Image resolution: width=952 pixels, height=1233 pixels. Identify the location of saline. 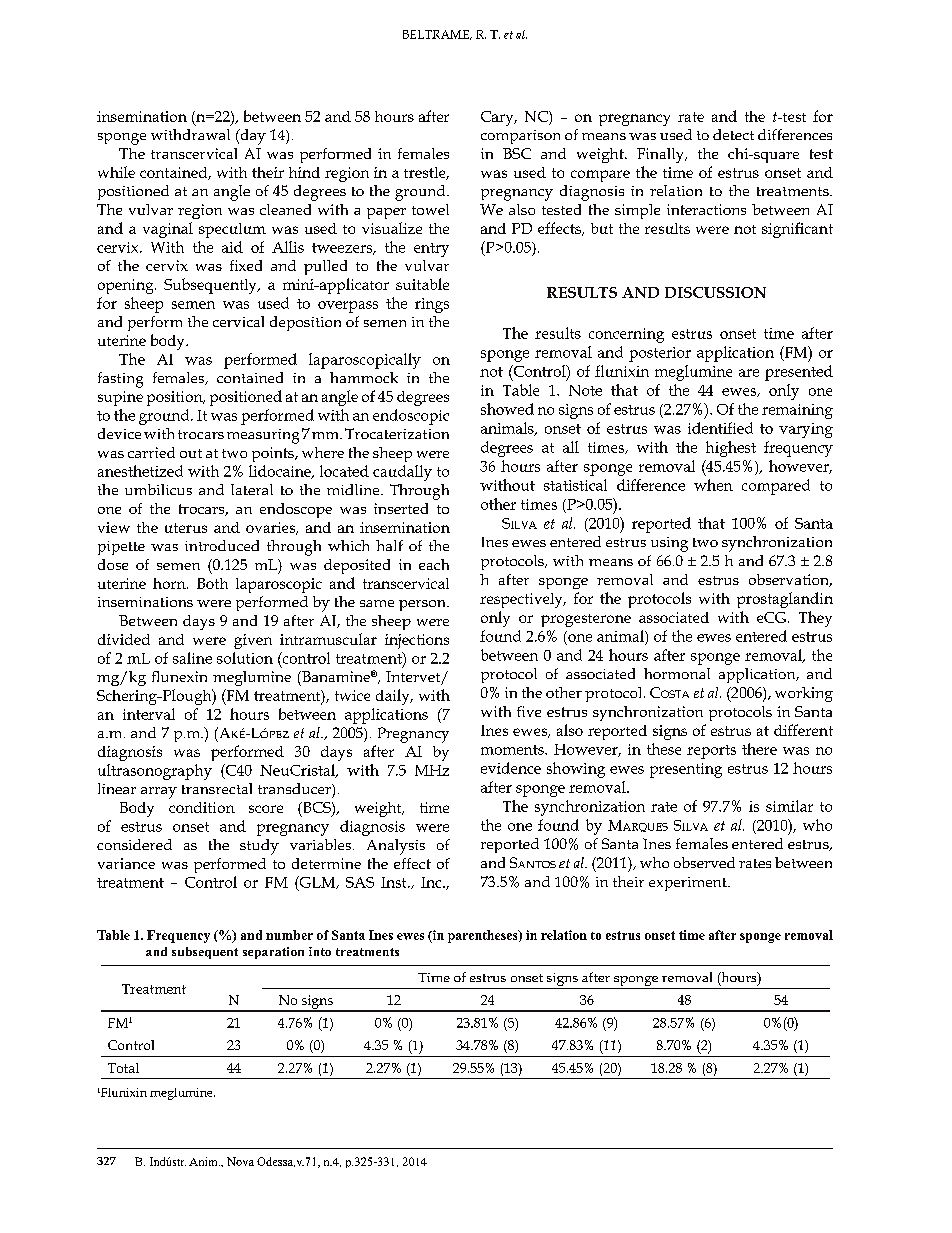
(192, 658).
